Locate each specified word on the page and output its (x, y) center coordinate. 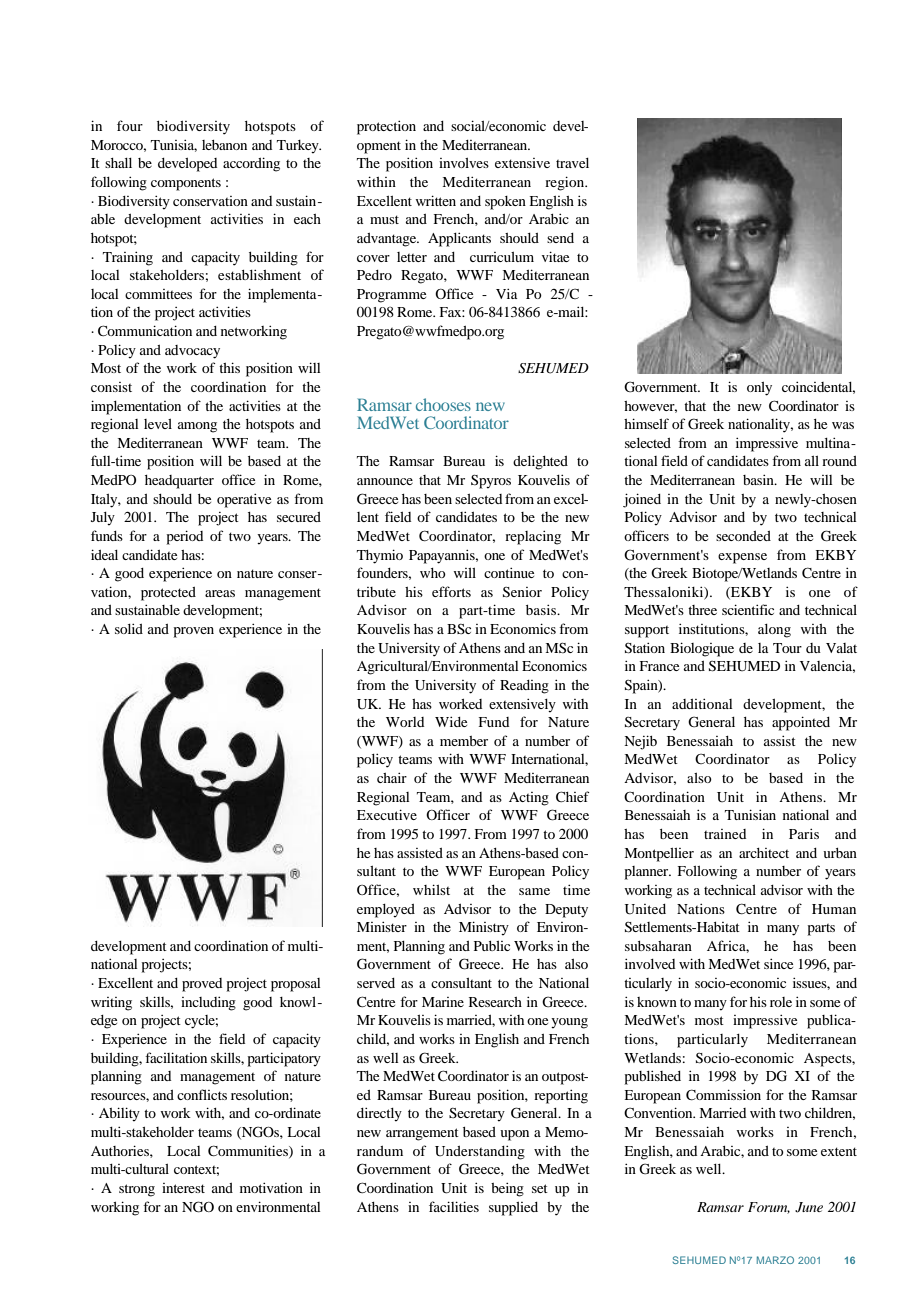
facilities (454, 1206)
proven (194, 632)
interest (183, 1188)
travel (572, 163)
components (186, 184)
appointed (801, 723)
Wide (451, 721)
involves (464, 163)
